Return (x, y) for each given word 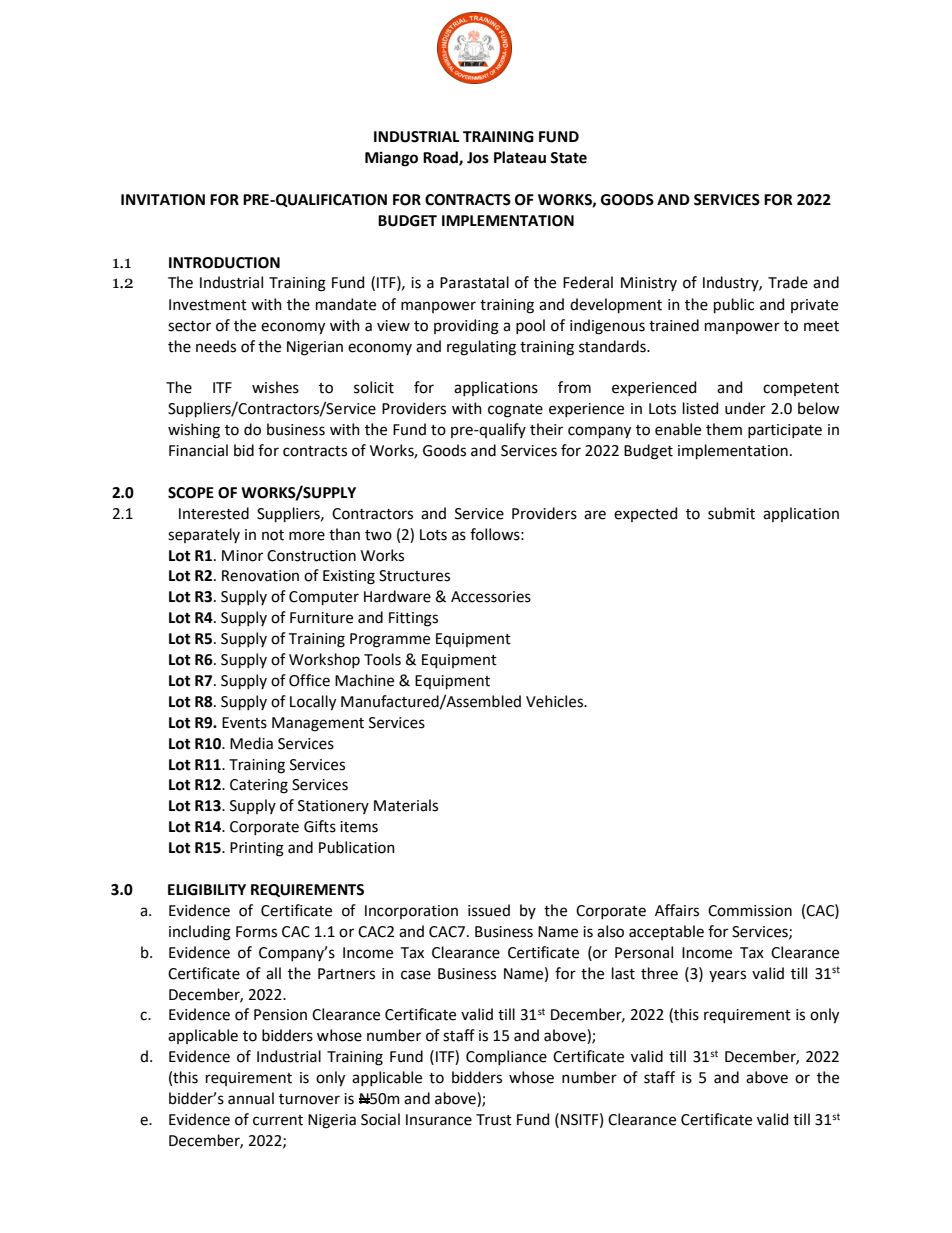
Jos (478, 158)
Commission (750, 911)
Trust (494, 1120)
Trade (788, 282)
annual (251, 1098)
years (727, 976)
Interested (214, 513)
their (546, 429)
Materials (406, 805)
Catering (259, 786)
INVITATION (163, 200)
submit (731, 513)
